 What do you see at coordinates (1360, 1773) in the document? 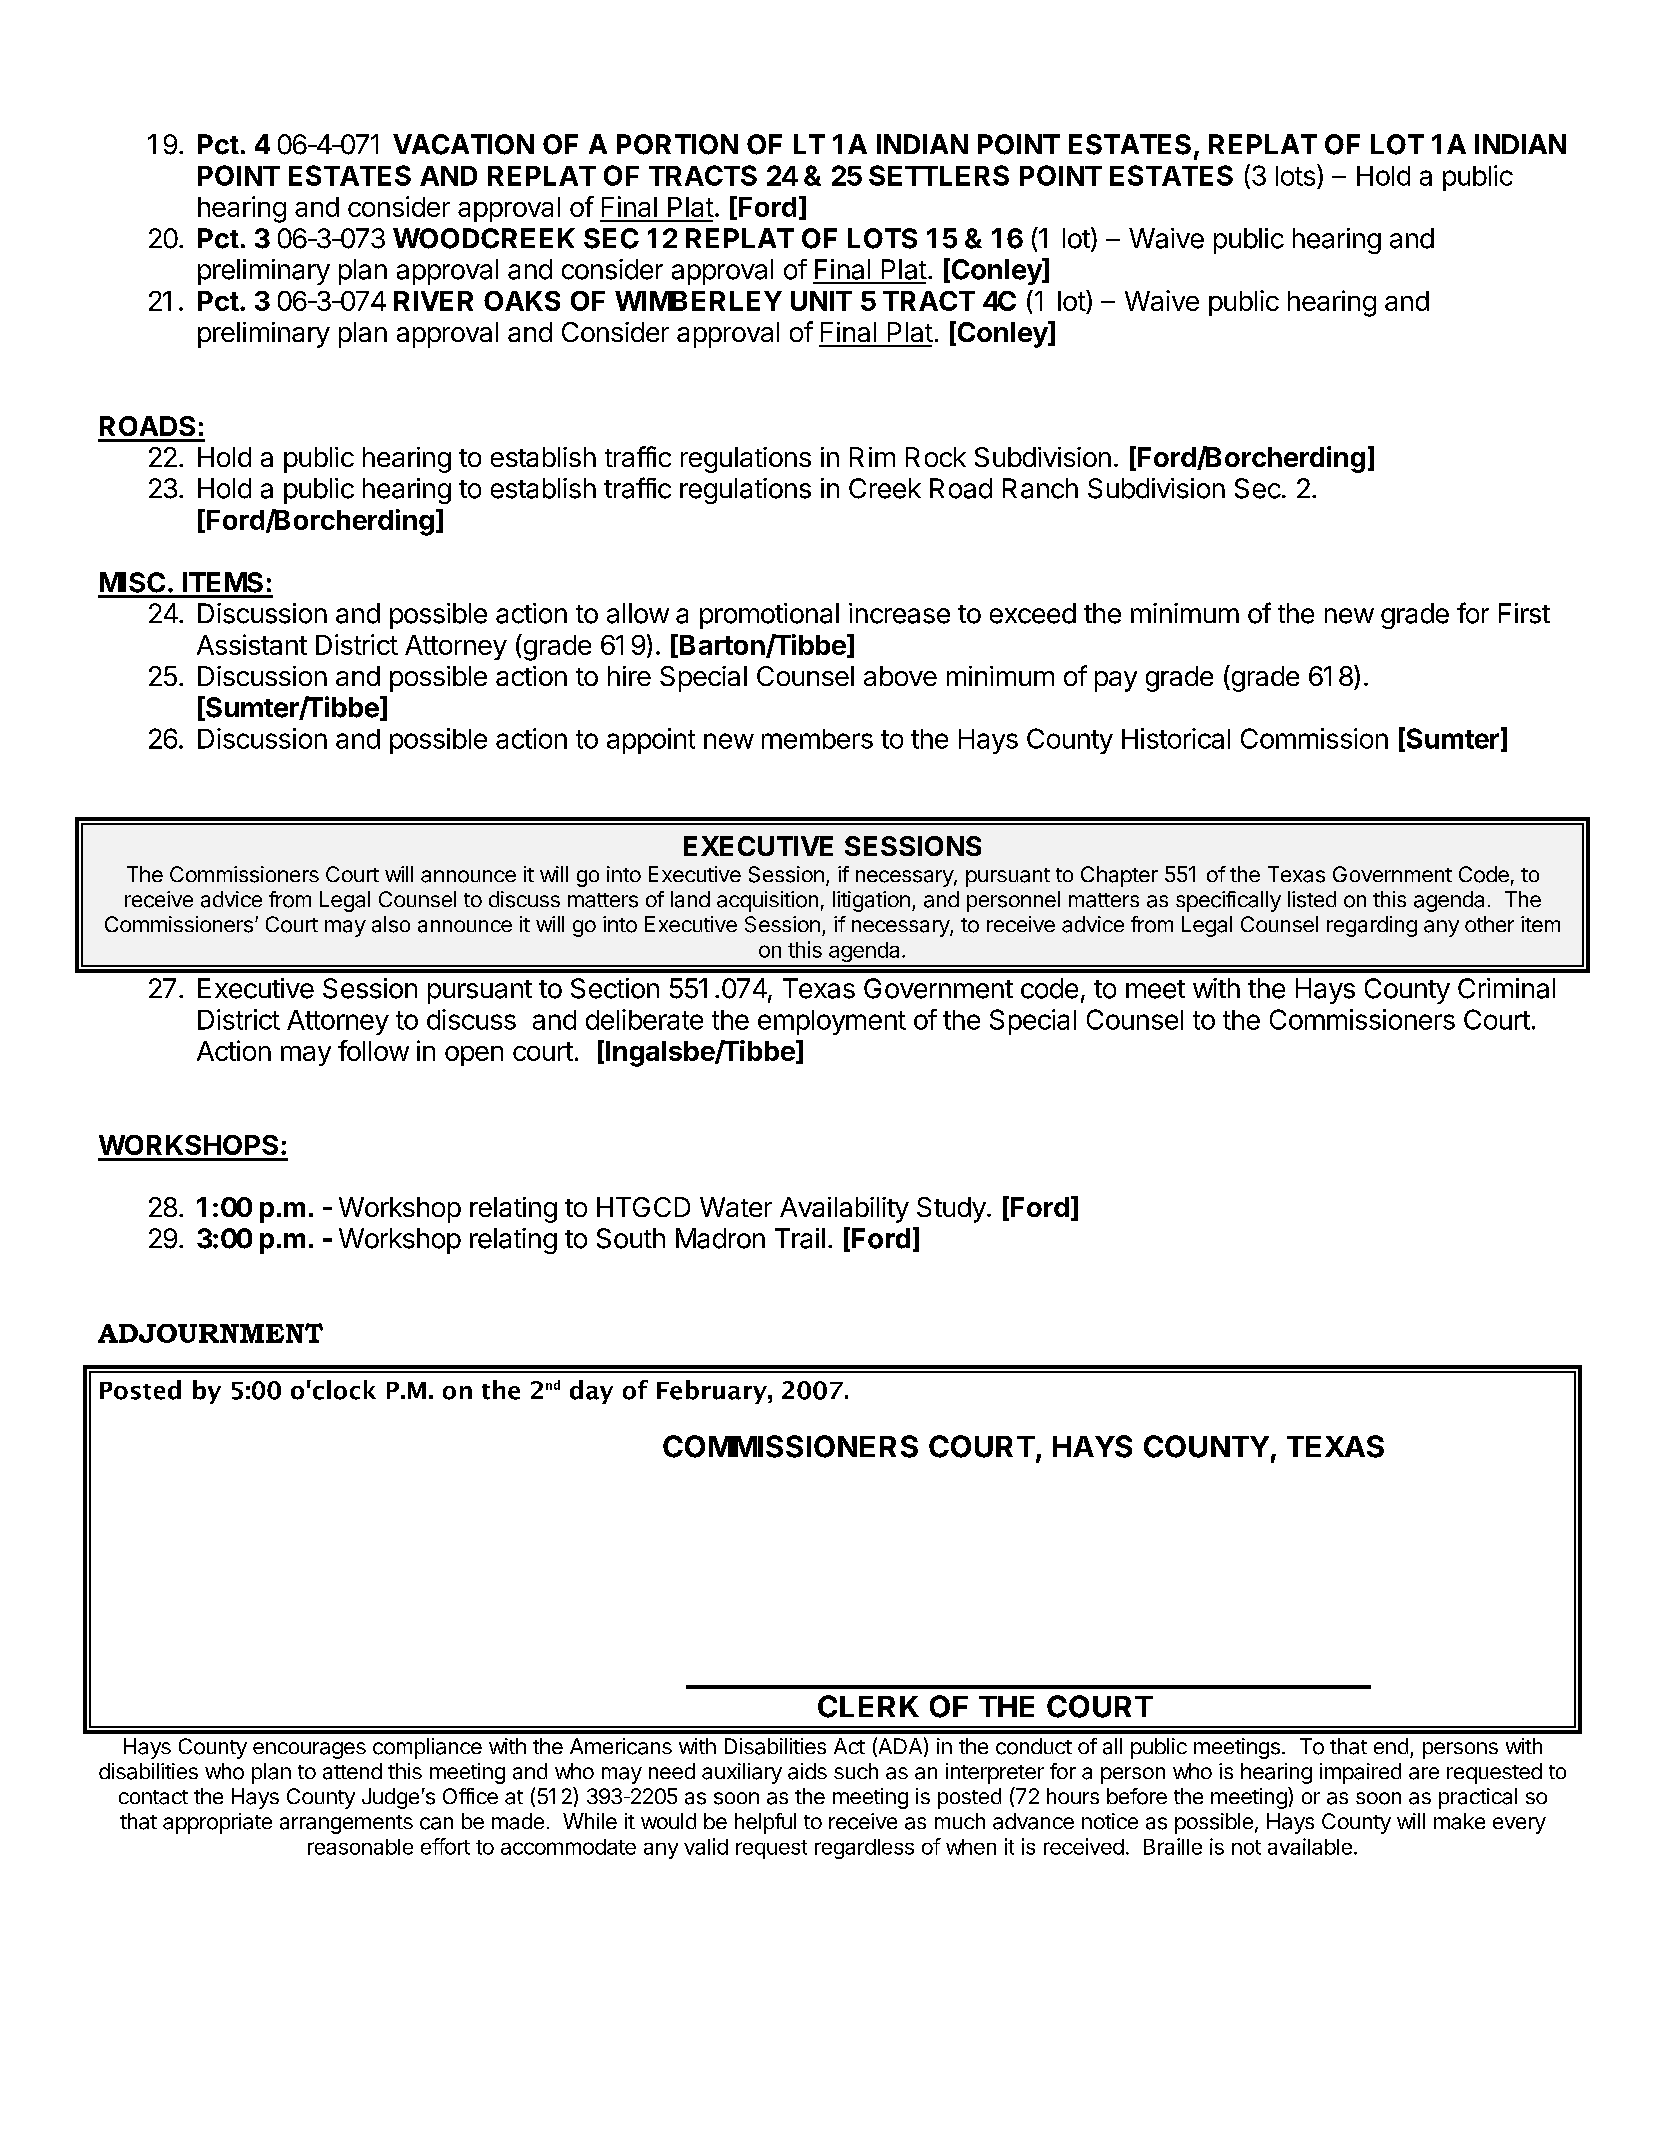
I see `impaired` at bounding box center [1360, 1773].
